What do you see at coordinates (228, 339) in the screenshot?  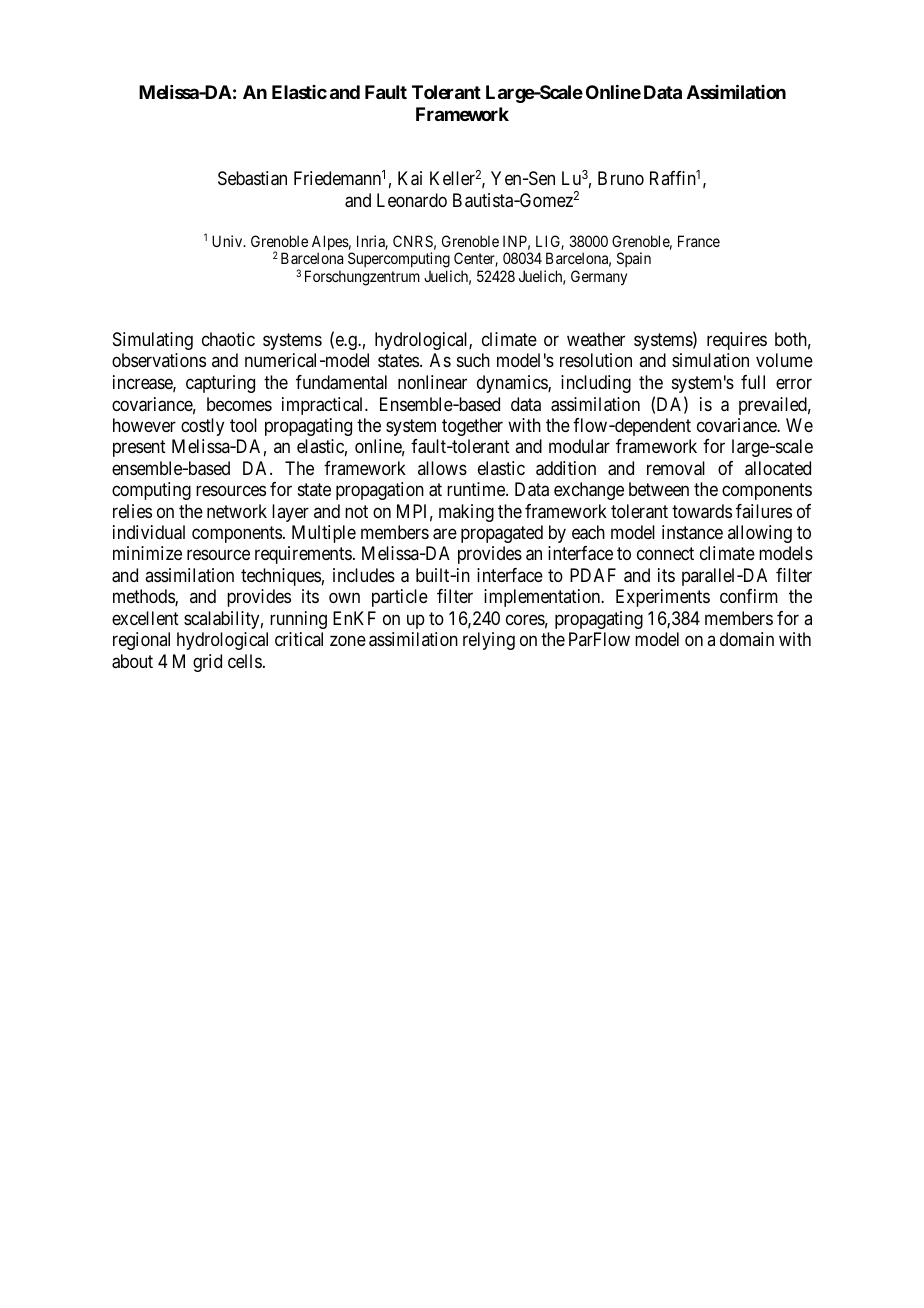 I see `chaotic` at bounding box center [228, 339].
